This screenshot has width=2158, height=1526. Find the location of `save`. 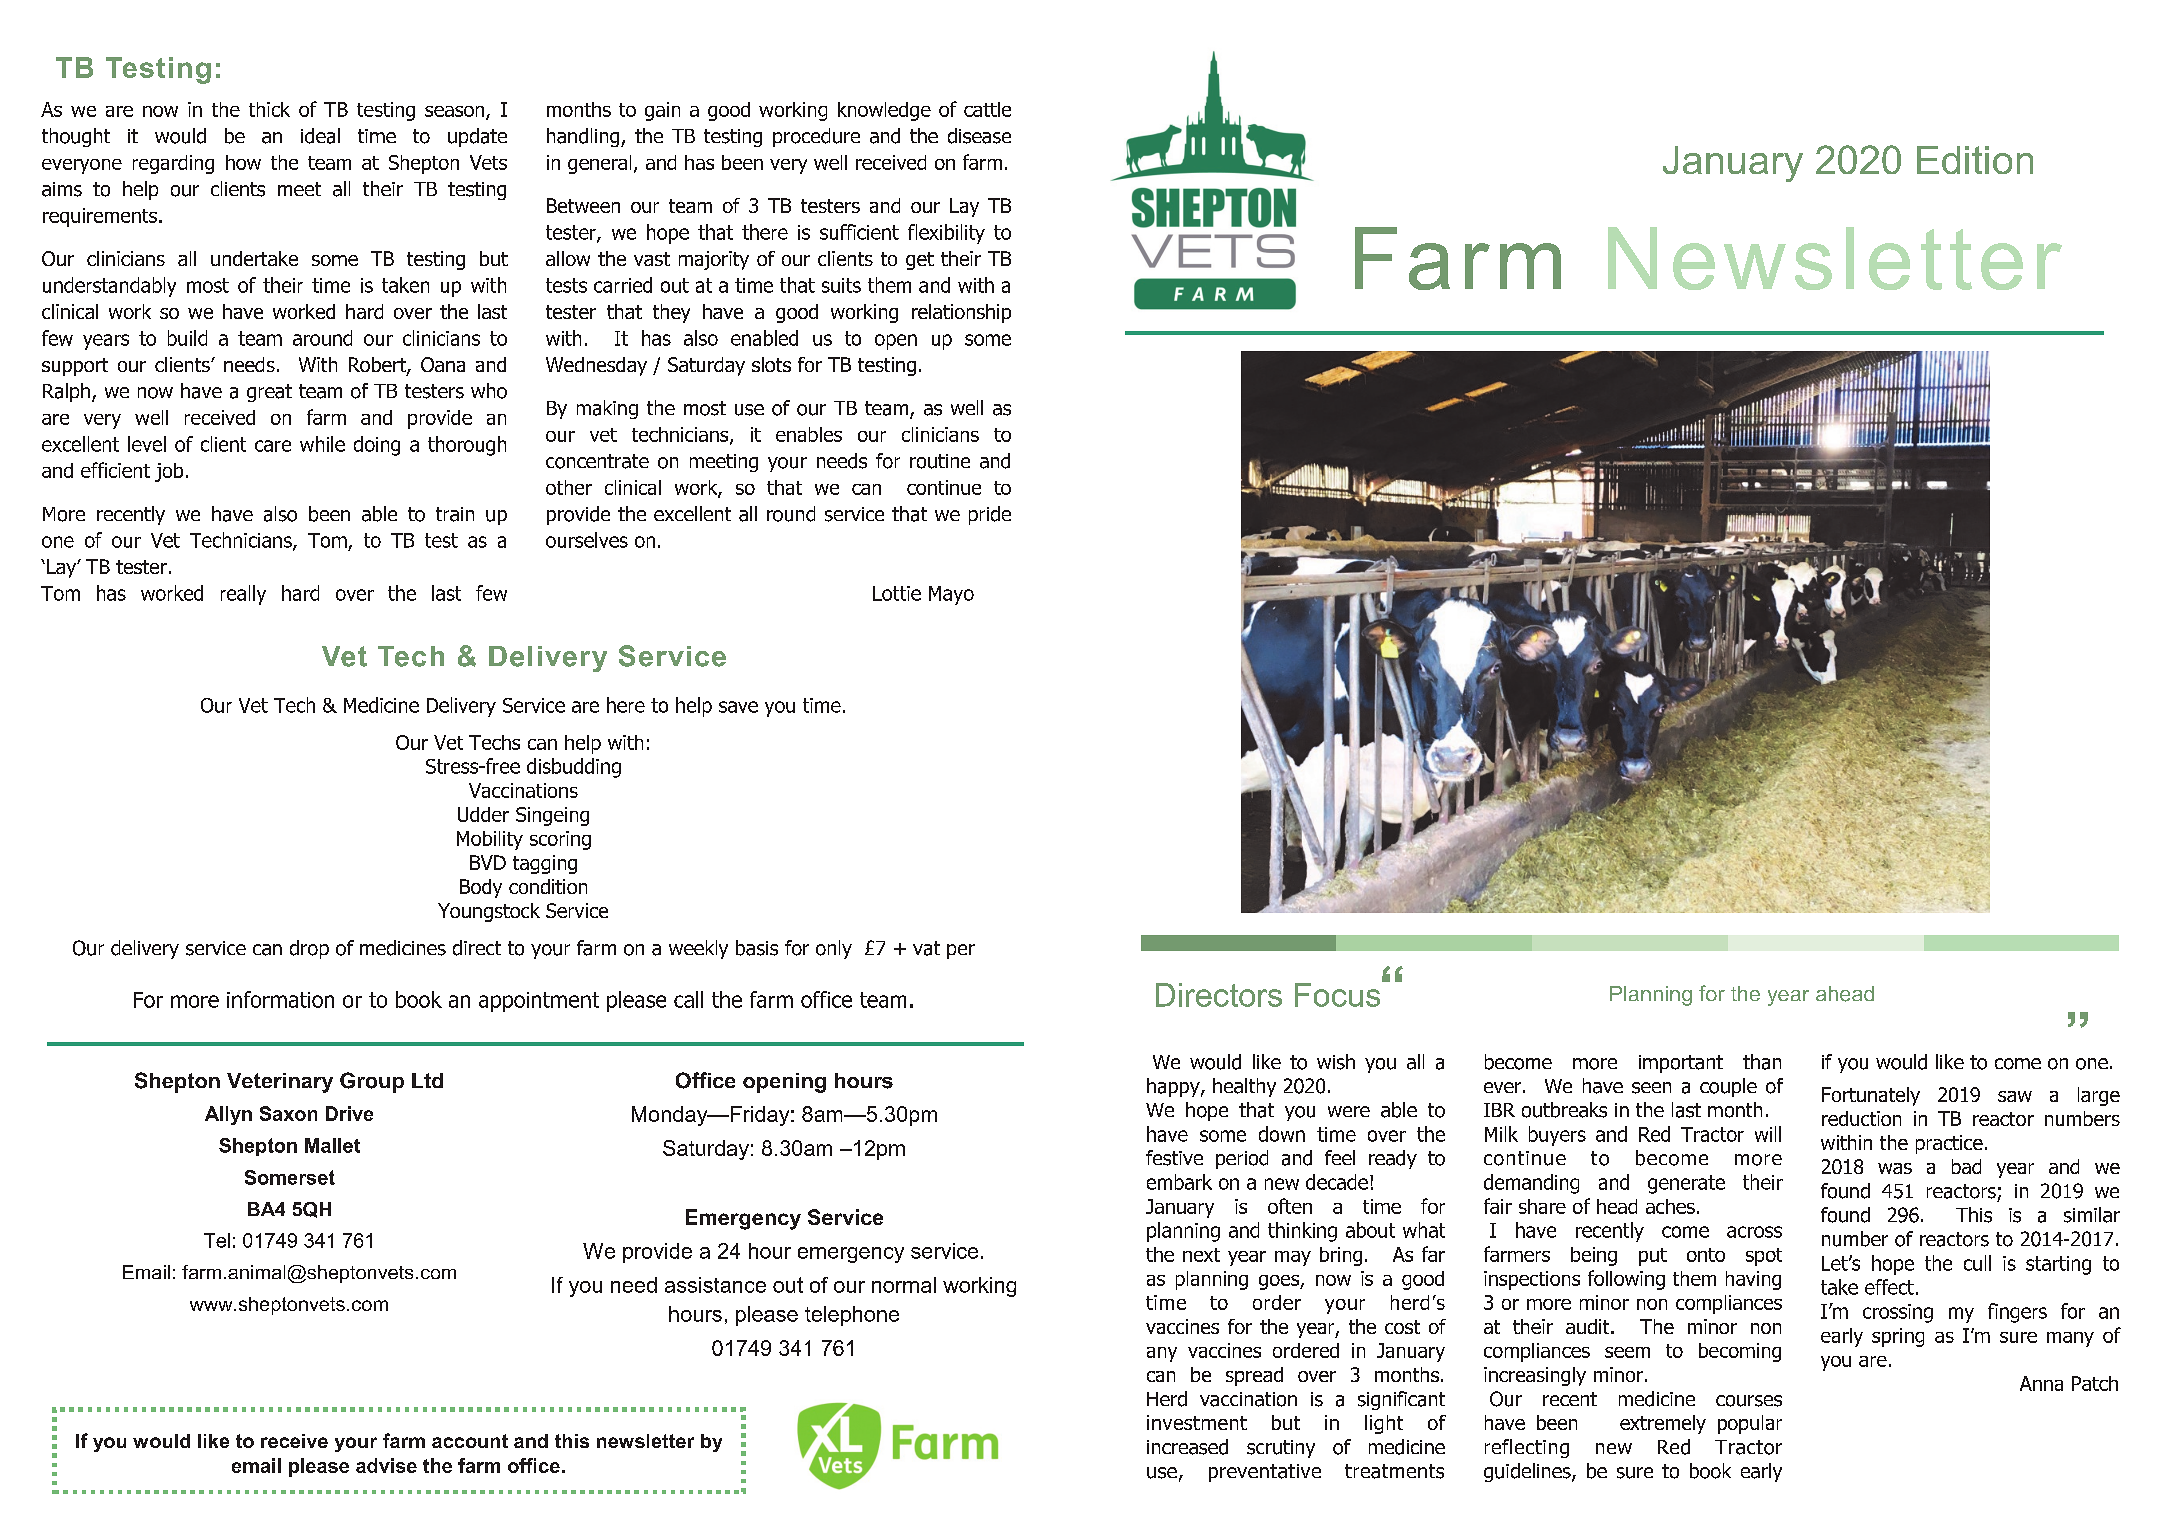

save is located at coordinates (738, 707).
